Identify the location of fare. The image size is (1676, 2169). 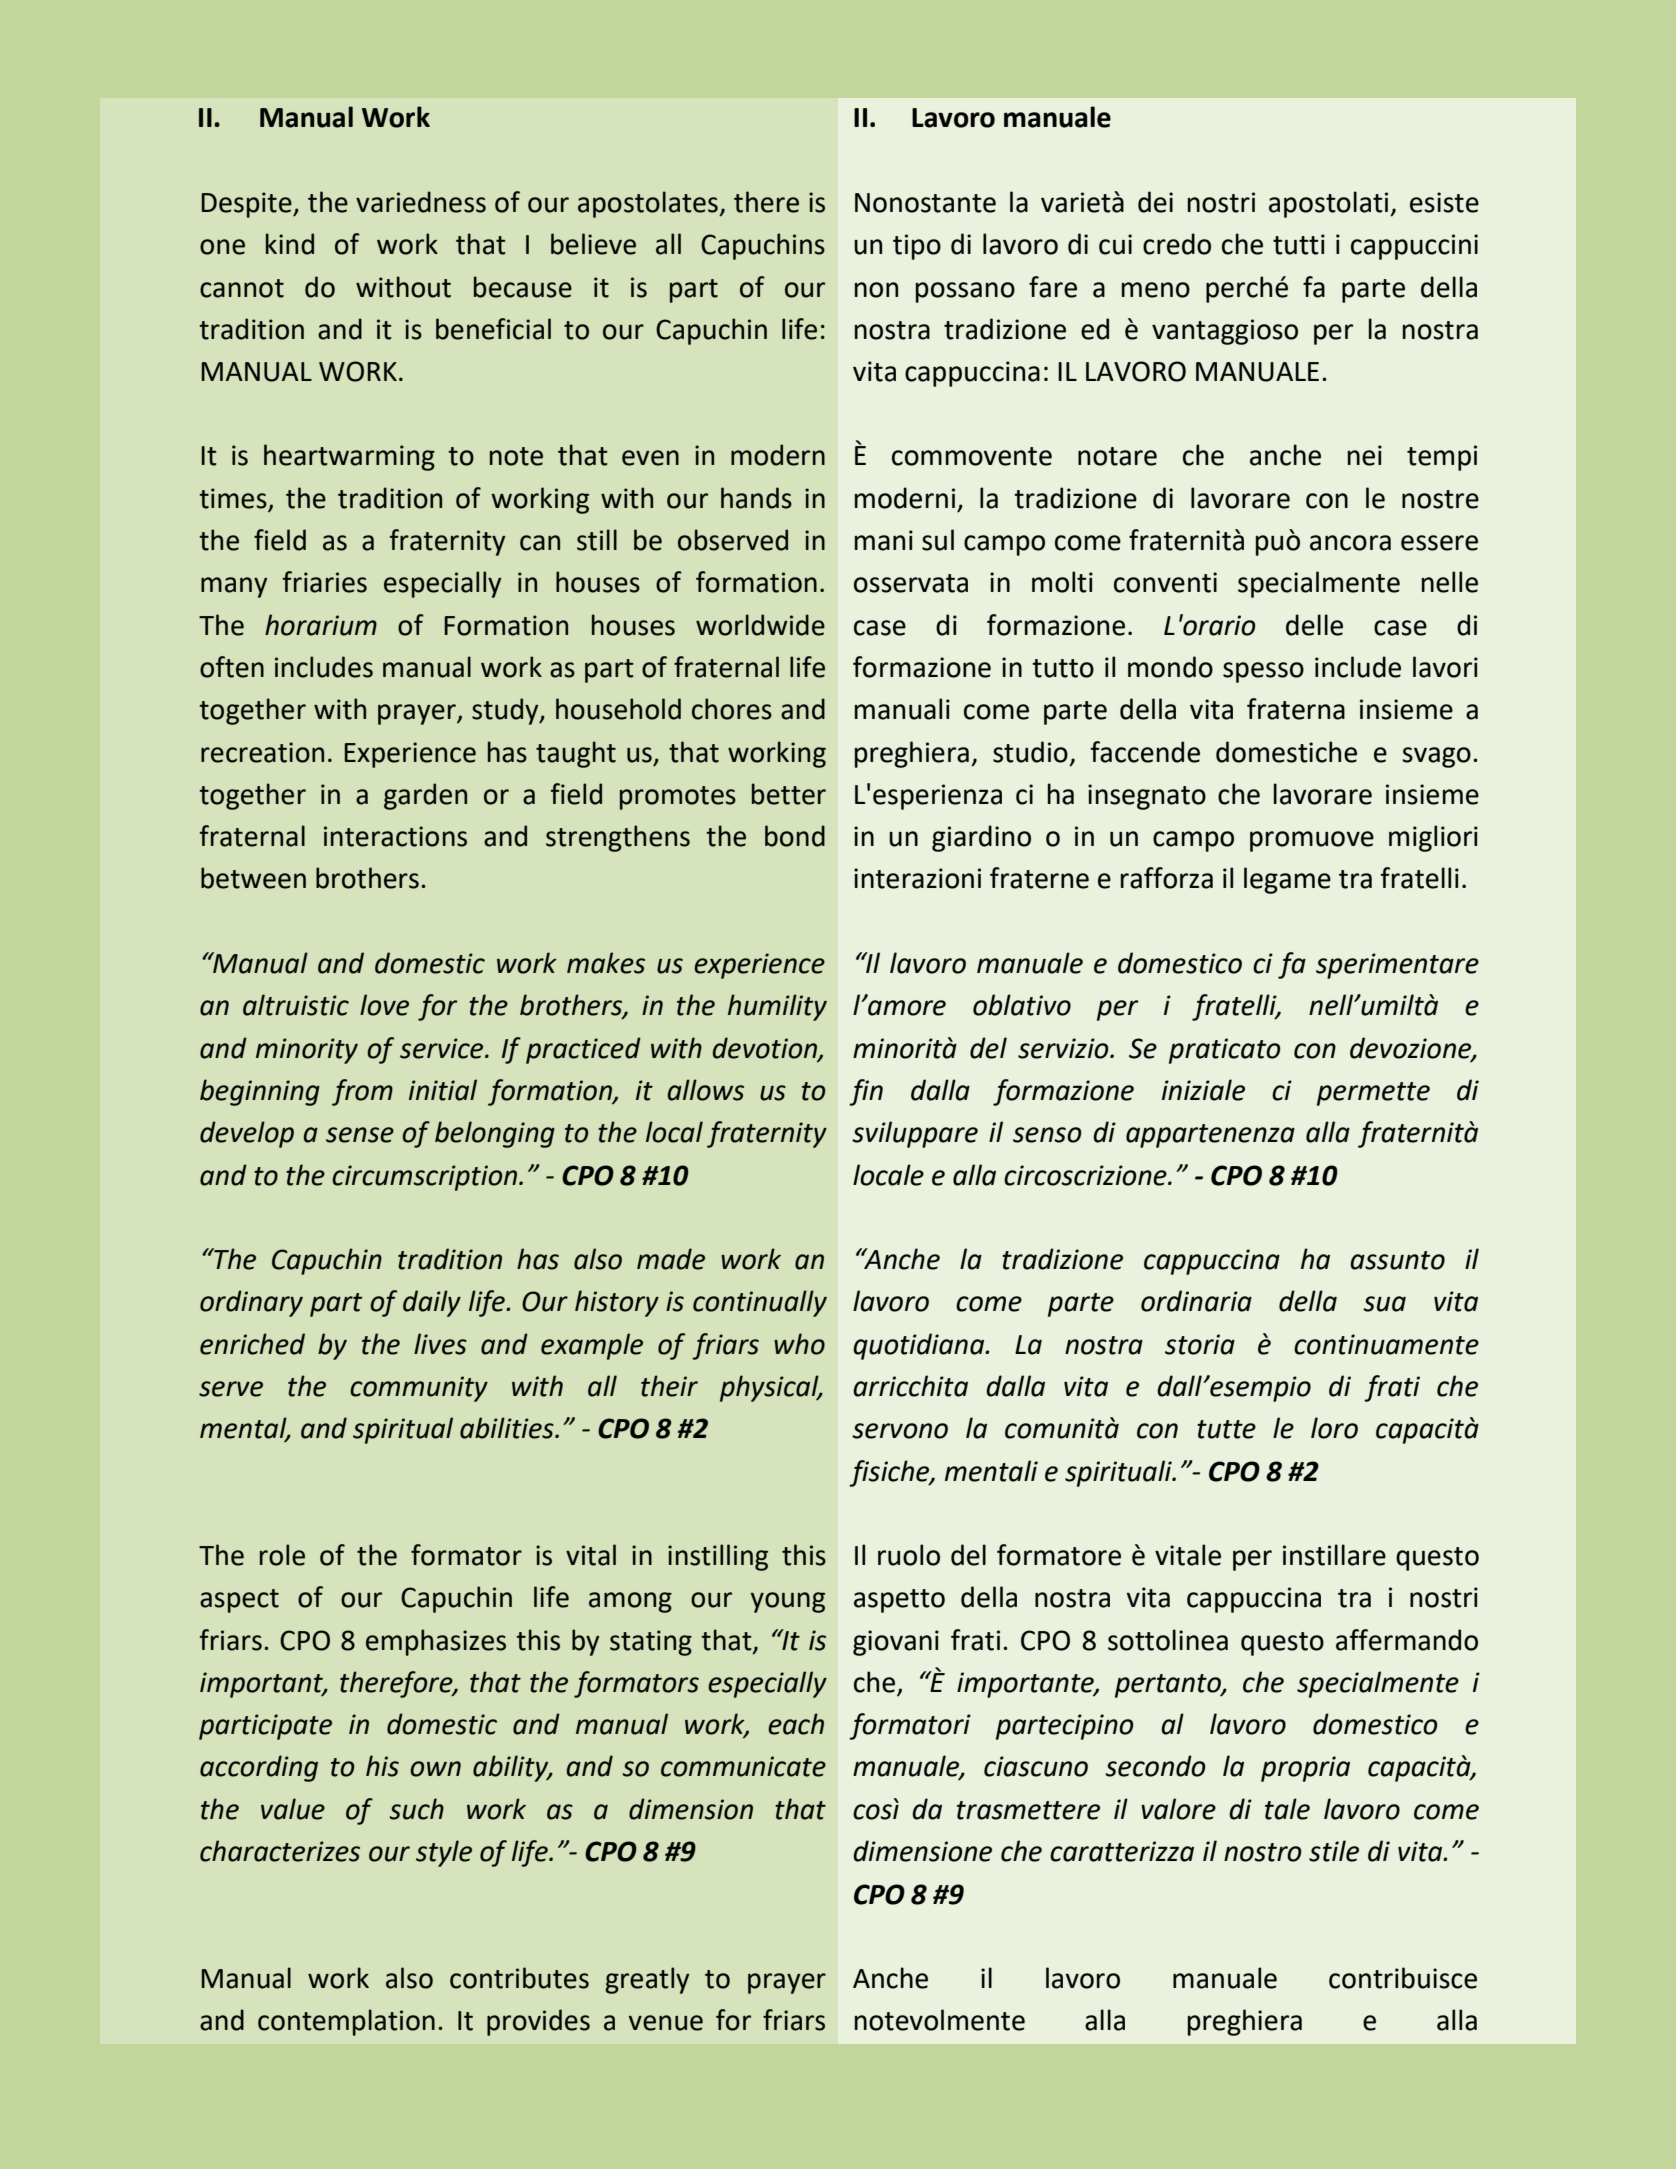
(1053, 287).
